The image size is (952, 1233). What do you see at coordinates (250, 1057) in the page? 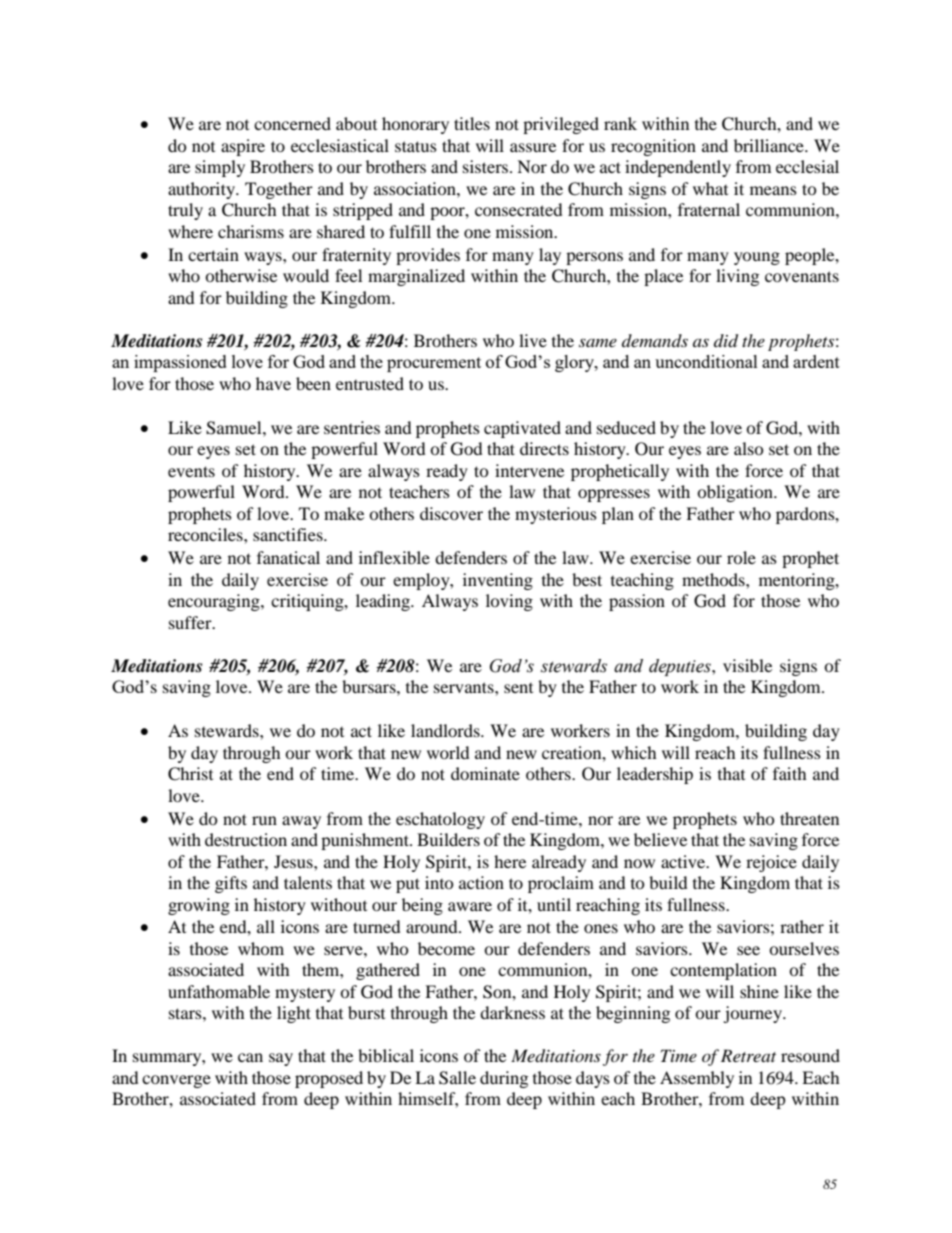
I see `can` at bounding box center [250, 1057].
